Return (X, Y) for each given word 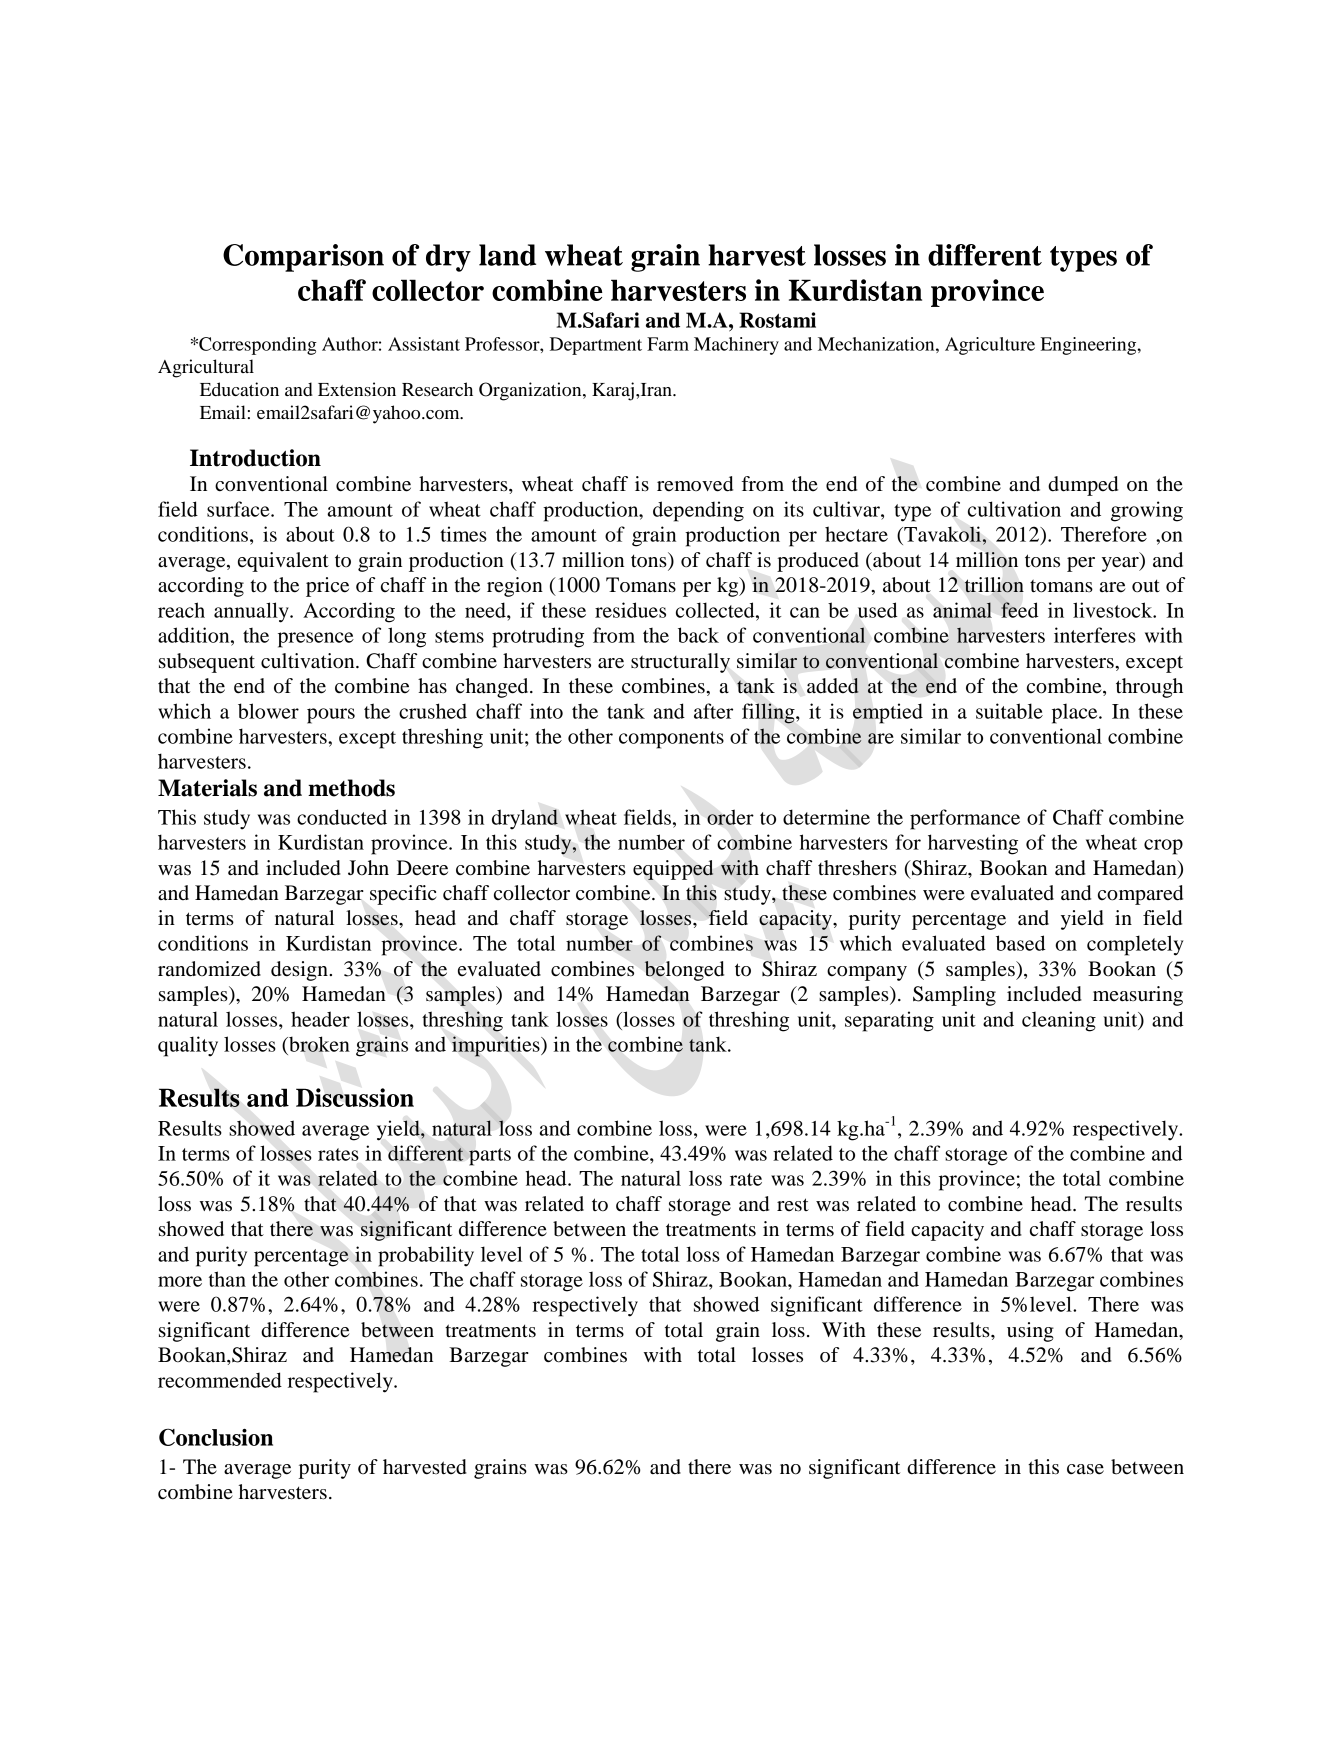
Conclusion (216, 1437)
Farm (668, 344)
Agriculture (990, 346)
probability (426, 1256)
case (1085, 1469)
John (368, 867)
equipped (673, 870)
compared (1140, 895)
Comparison (303, 258)
